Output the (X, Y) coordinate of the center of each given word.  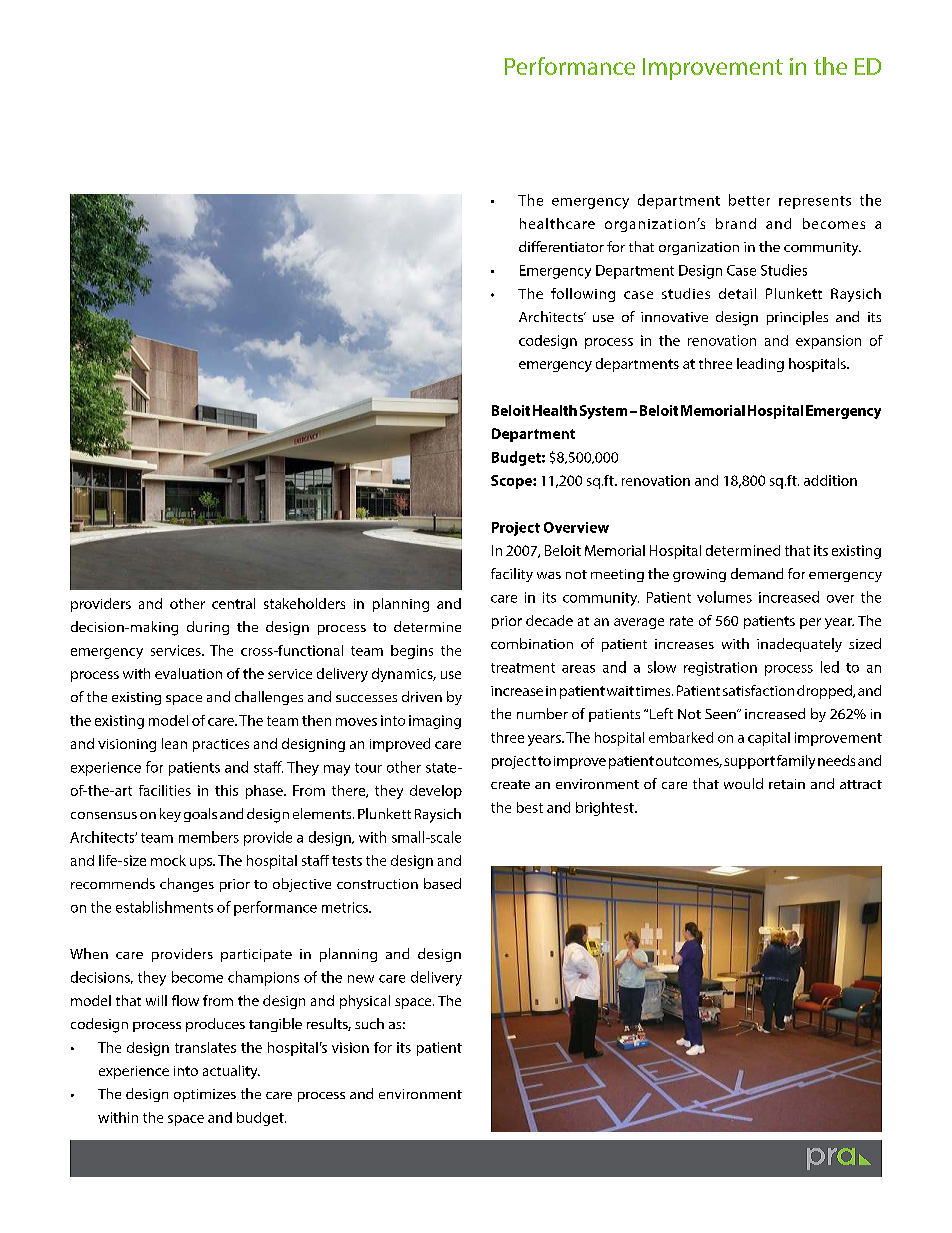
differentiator (561, 246)
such (369, 1023)
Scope (512, 482)
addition (830, 480)
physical (365, 1002)
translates (205, 1047)
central (233, 603)
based (442, 883)
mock (168, 860)
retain (787, 784)
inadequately (799, 645)
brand (736, 223)
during (208, 628)
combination (532, 643)
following (583, 295)
